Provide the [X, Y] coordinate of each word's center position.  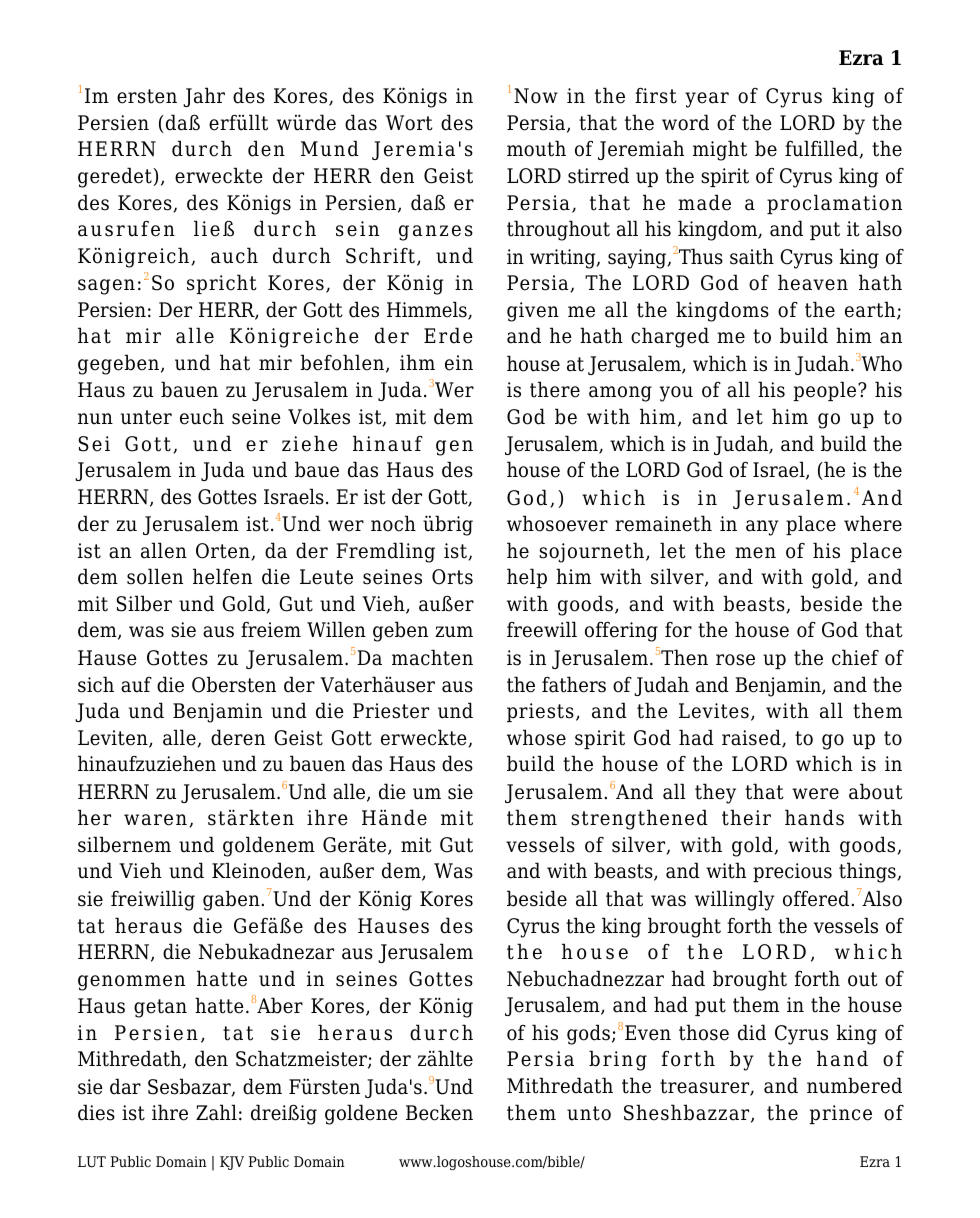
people [826, 391]
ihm [417, 362]
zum [454, 632]
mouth [536, 148]
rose [735, 660]
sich [96, 684]
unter [146, 417]
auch [234, 255]
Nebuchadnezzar [585, 978]
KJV [232, 1163]
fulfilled [822, 149]
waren [155, 820]
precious [792, 872]
